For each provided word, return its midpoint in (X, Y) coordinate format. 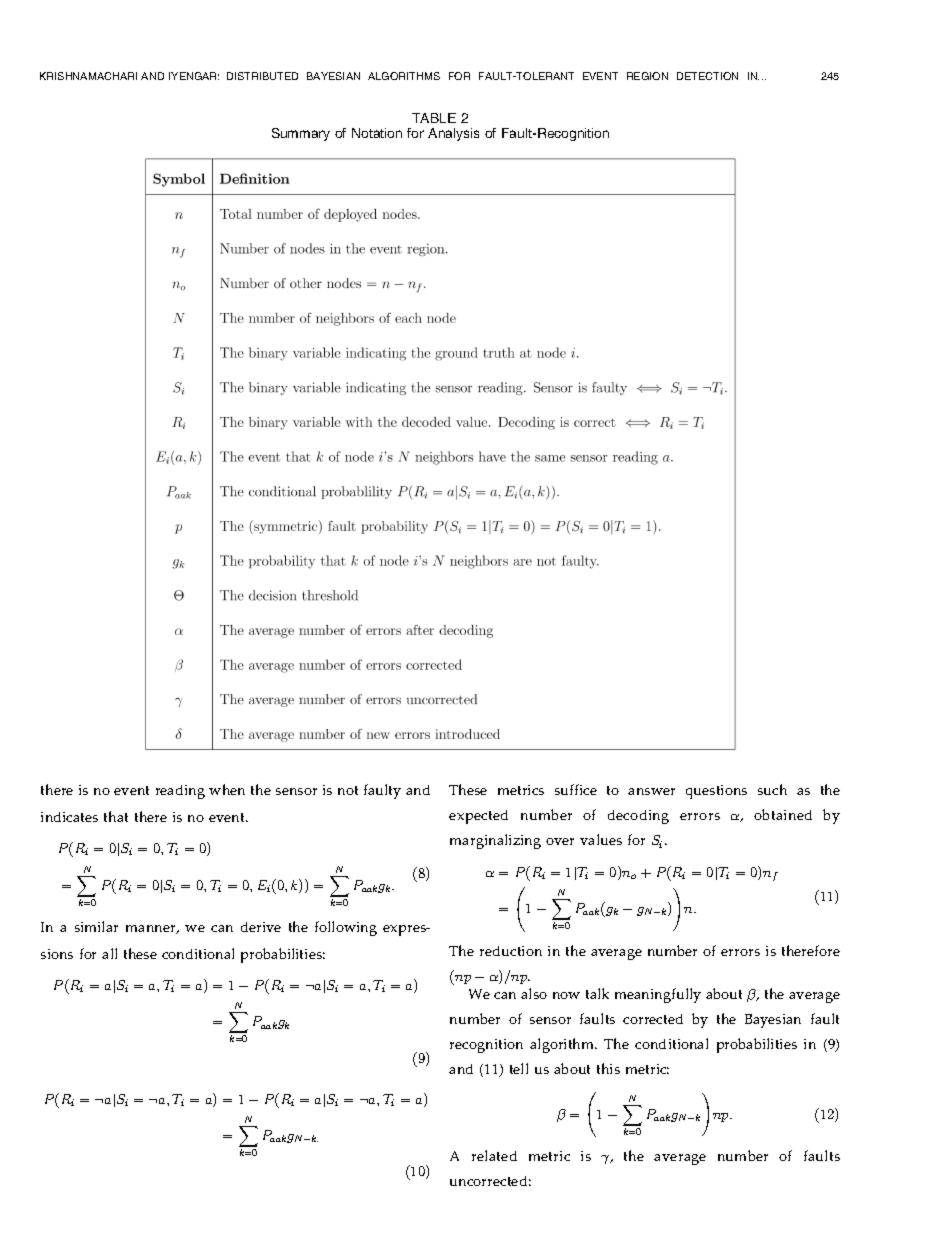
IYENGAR (194, 76)
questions (716, 792)
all (109, 953)
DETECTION (707, 76)
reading (180, 792)
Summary (301, 134)
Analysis (453, 134)
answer (651, 791)
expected (478, 817)
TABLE (434, 118)
